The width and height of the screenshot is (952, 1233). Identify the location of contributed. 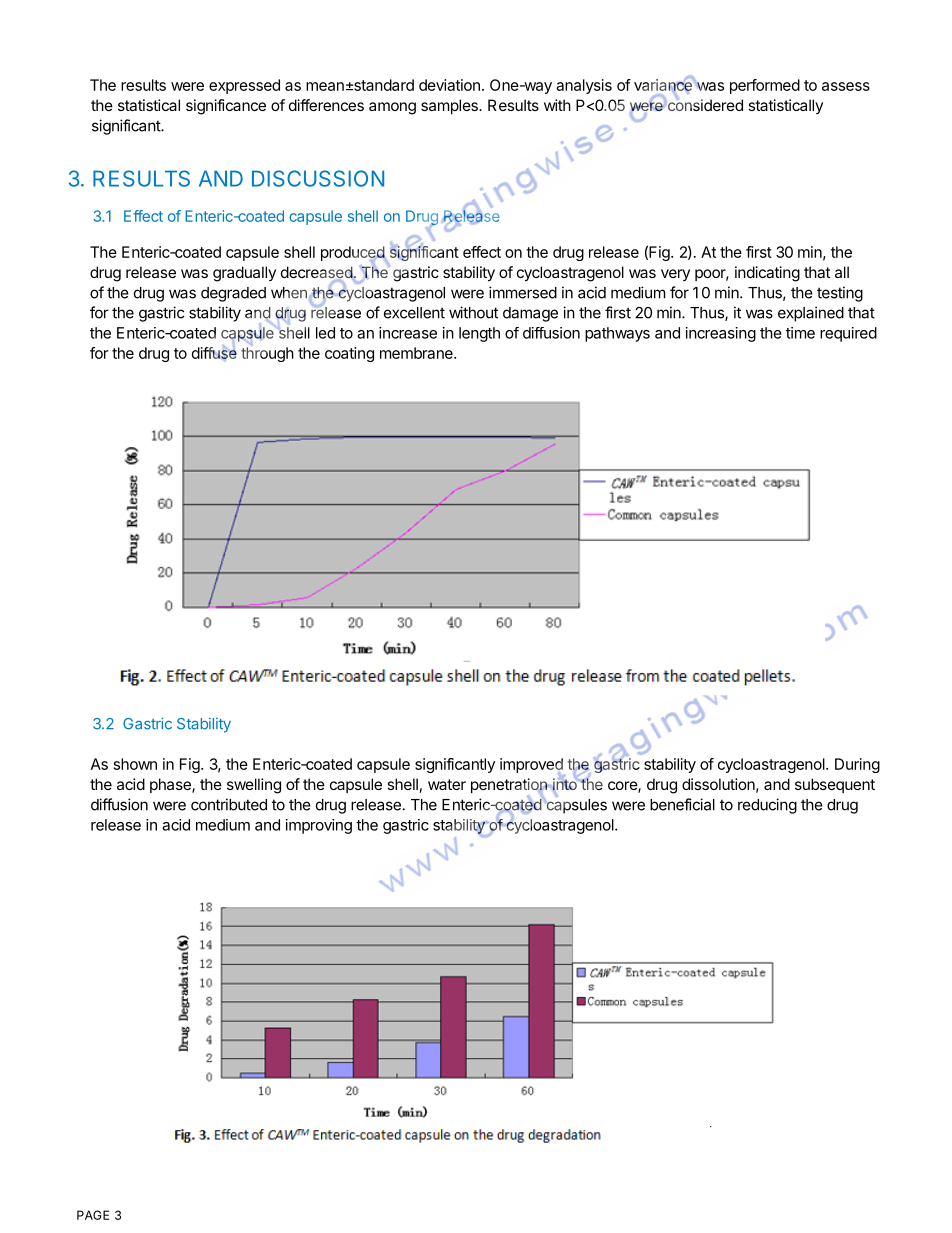
(229, 804).
